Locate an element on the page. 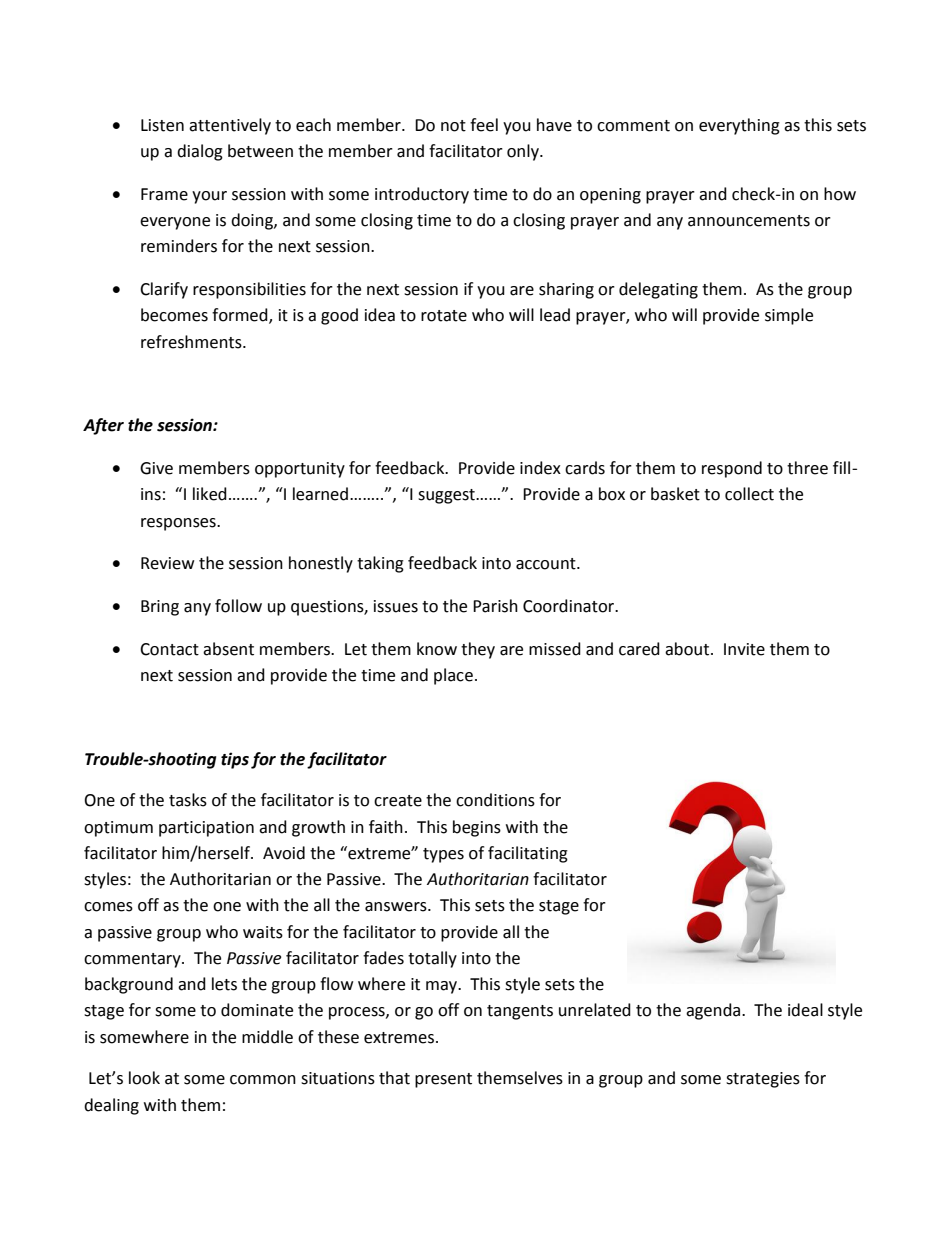 The image size is (952, 1233). Invite is located at coordinates (744, 649).
